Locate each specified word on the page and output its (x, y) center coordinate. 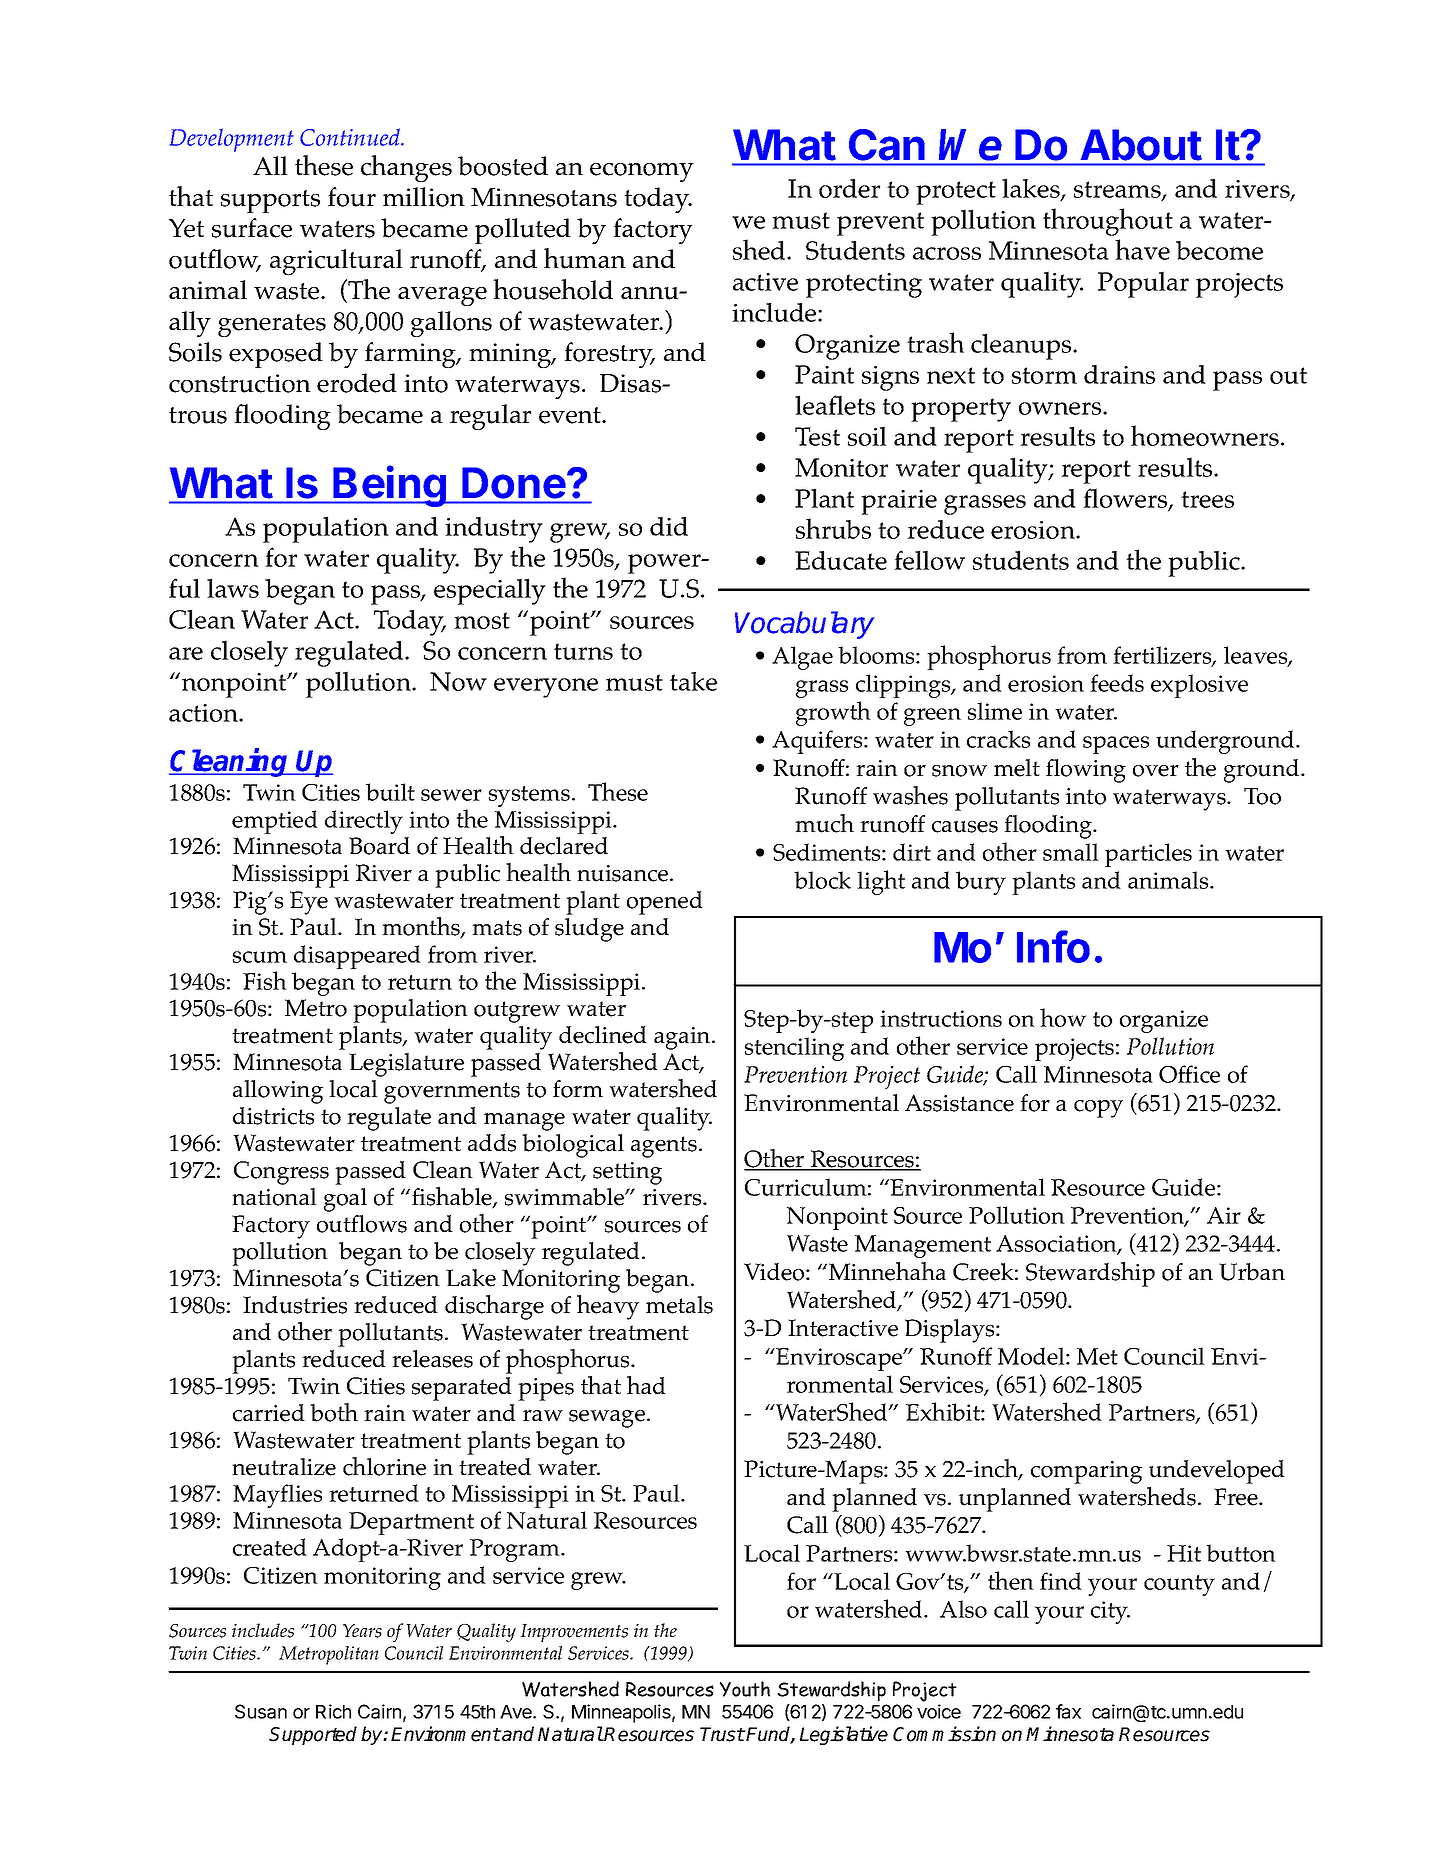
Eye (309, 903)
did (669, 526)
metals (679, 1305)
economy (642, 172)
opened (665, 903)
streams (1118, 191)
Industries (295, 1305)
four (352, 197)
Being (390, 486)
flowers (1126, 499)
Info (1053, 946)
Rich (333, 1711)
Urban (1252, 1272)
